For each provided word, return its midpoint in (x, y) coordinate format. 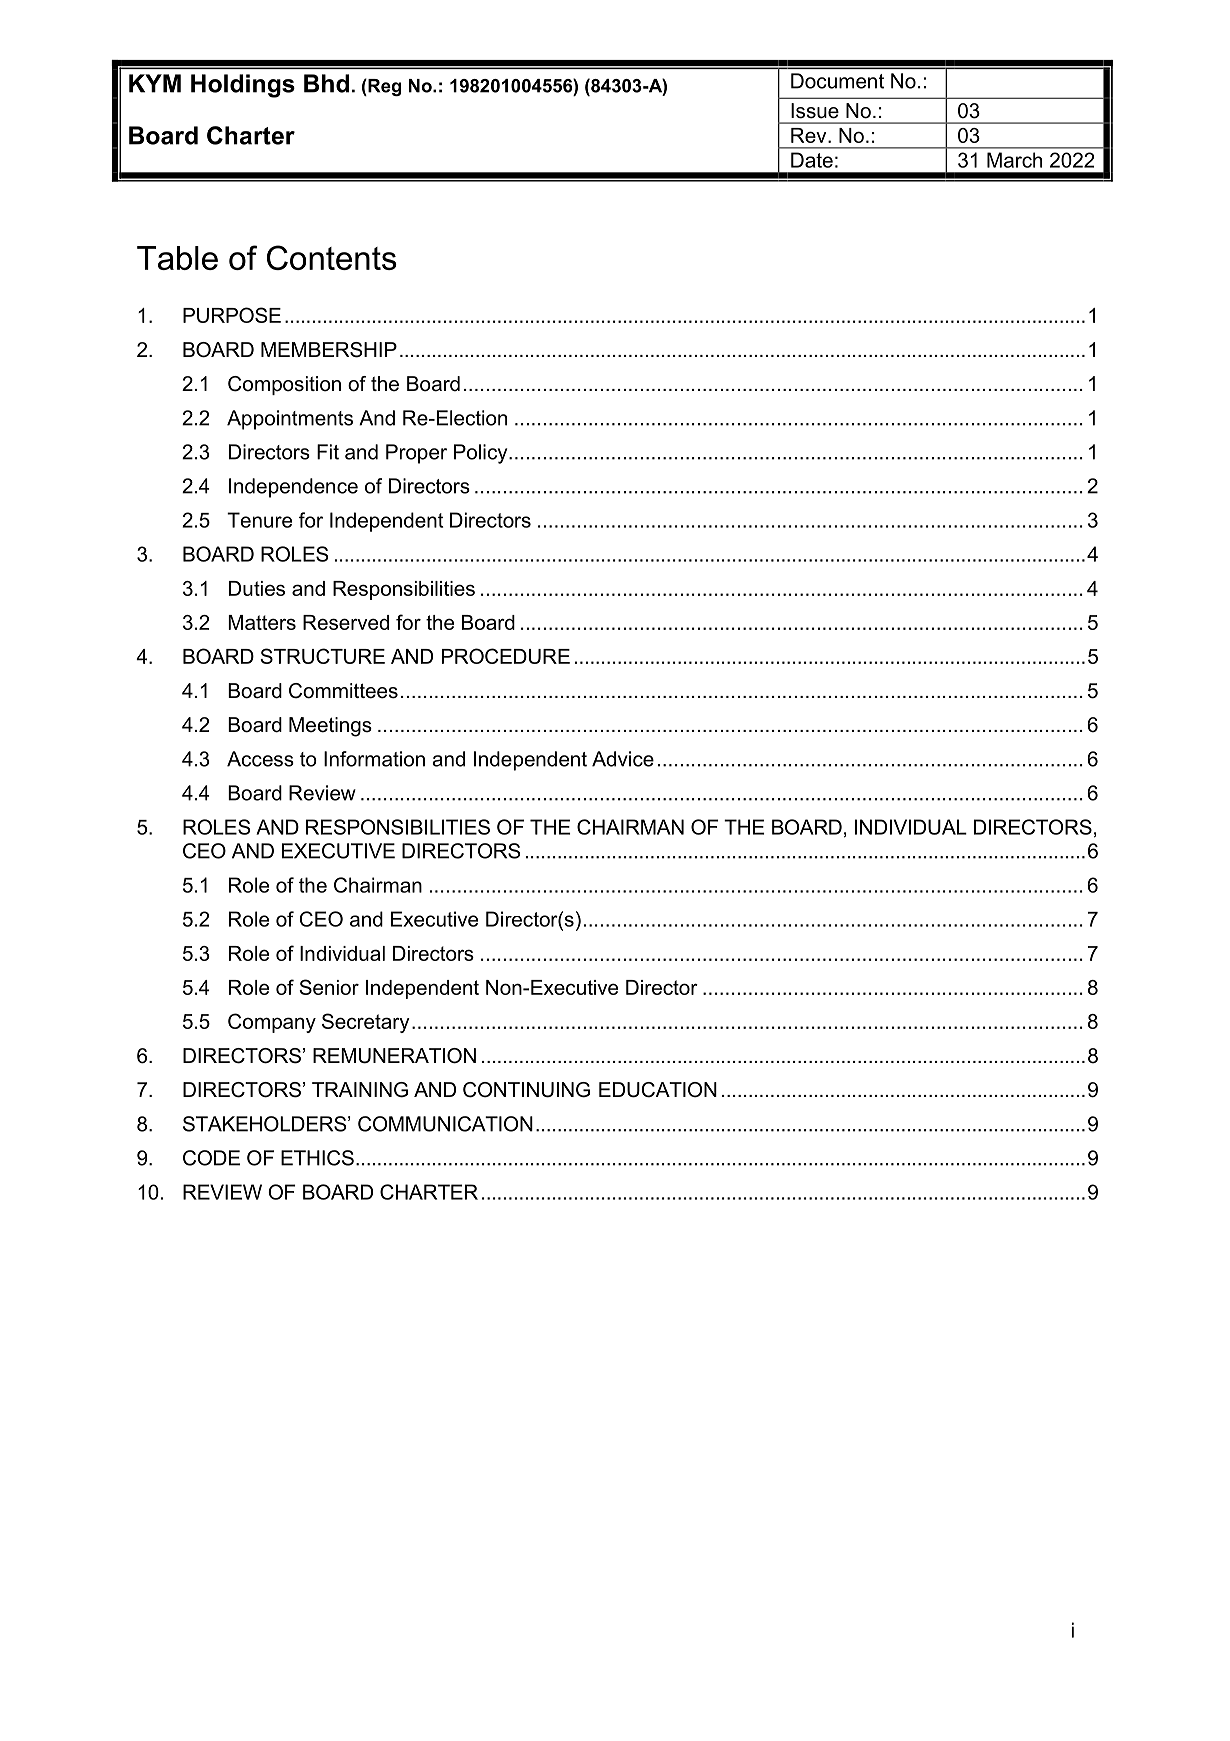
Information (374, 759)
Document (837, 81)
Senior (329, 987)
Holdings (243, 86)
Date (812, 160)
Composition (284, 385)
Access (260, 759)
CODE (211, 1158)
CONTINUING (526, 1090)
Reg (383, 87)
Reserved (346, 622)
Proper (416, 454)
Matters (262, 622)
